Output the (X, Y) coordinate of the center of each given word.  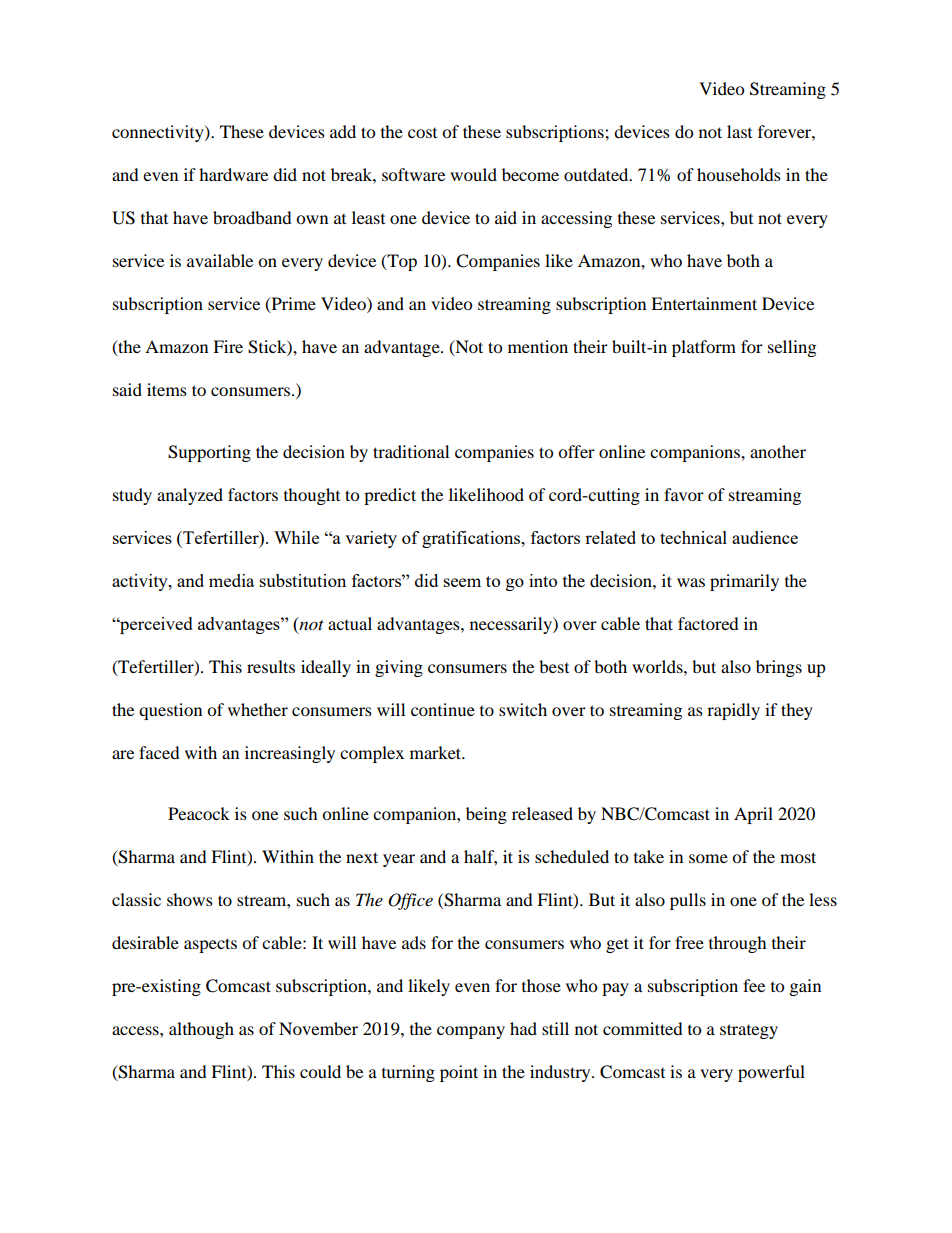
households (739, 174)
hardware (233, 174)
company (471, 1032)
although (201, 1030)
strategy (749, 1031)
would (473, 174)
